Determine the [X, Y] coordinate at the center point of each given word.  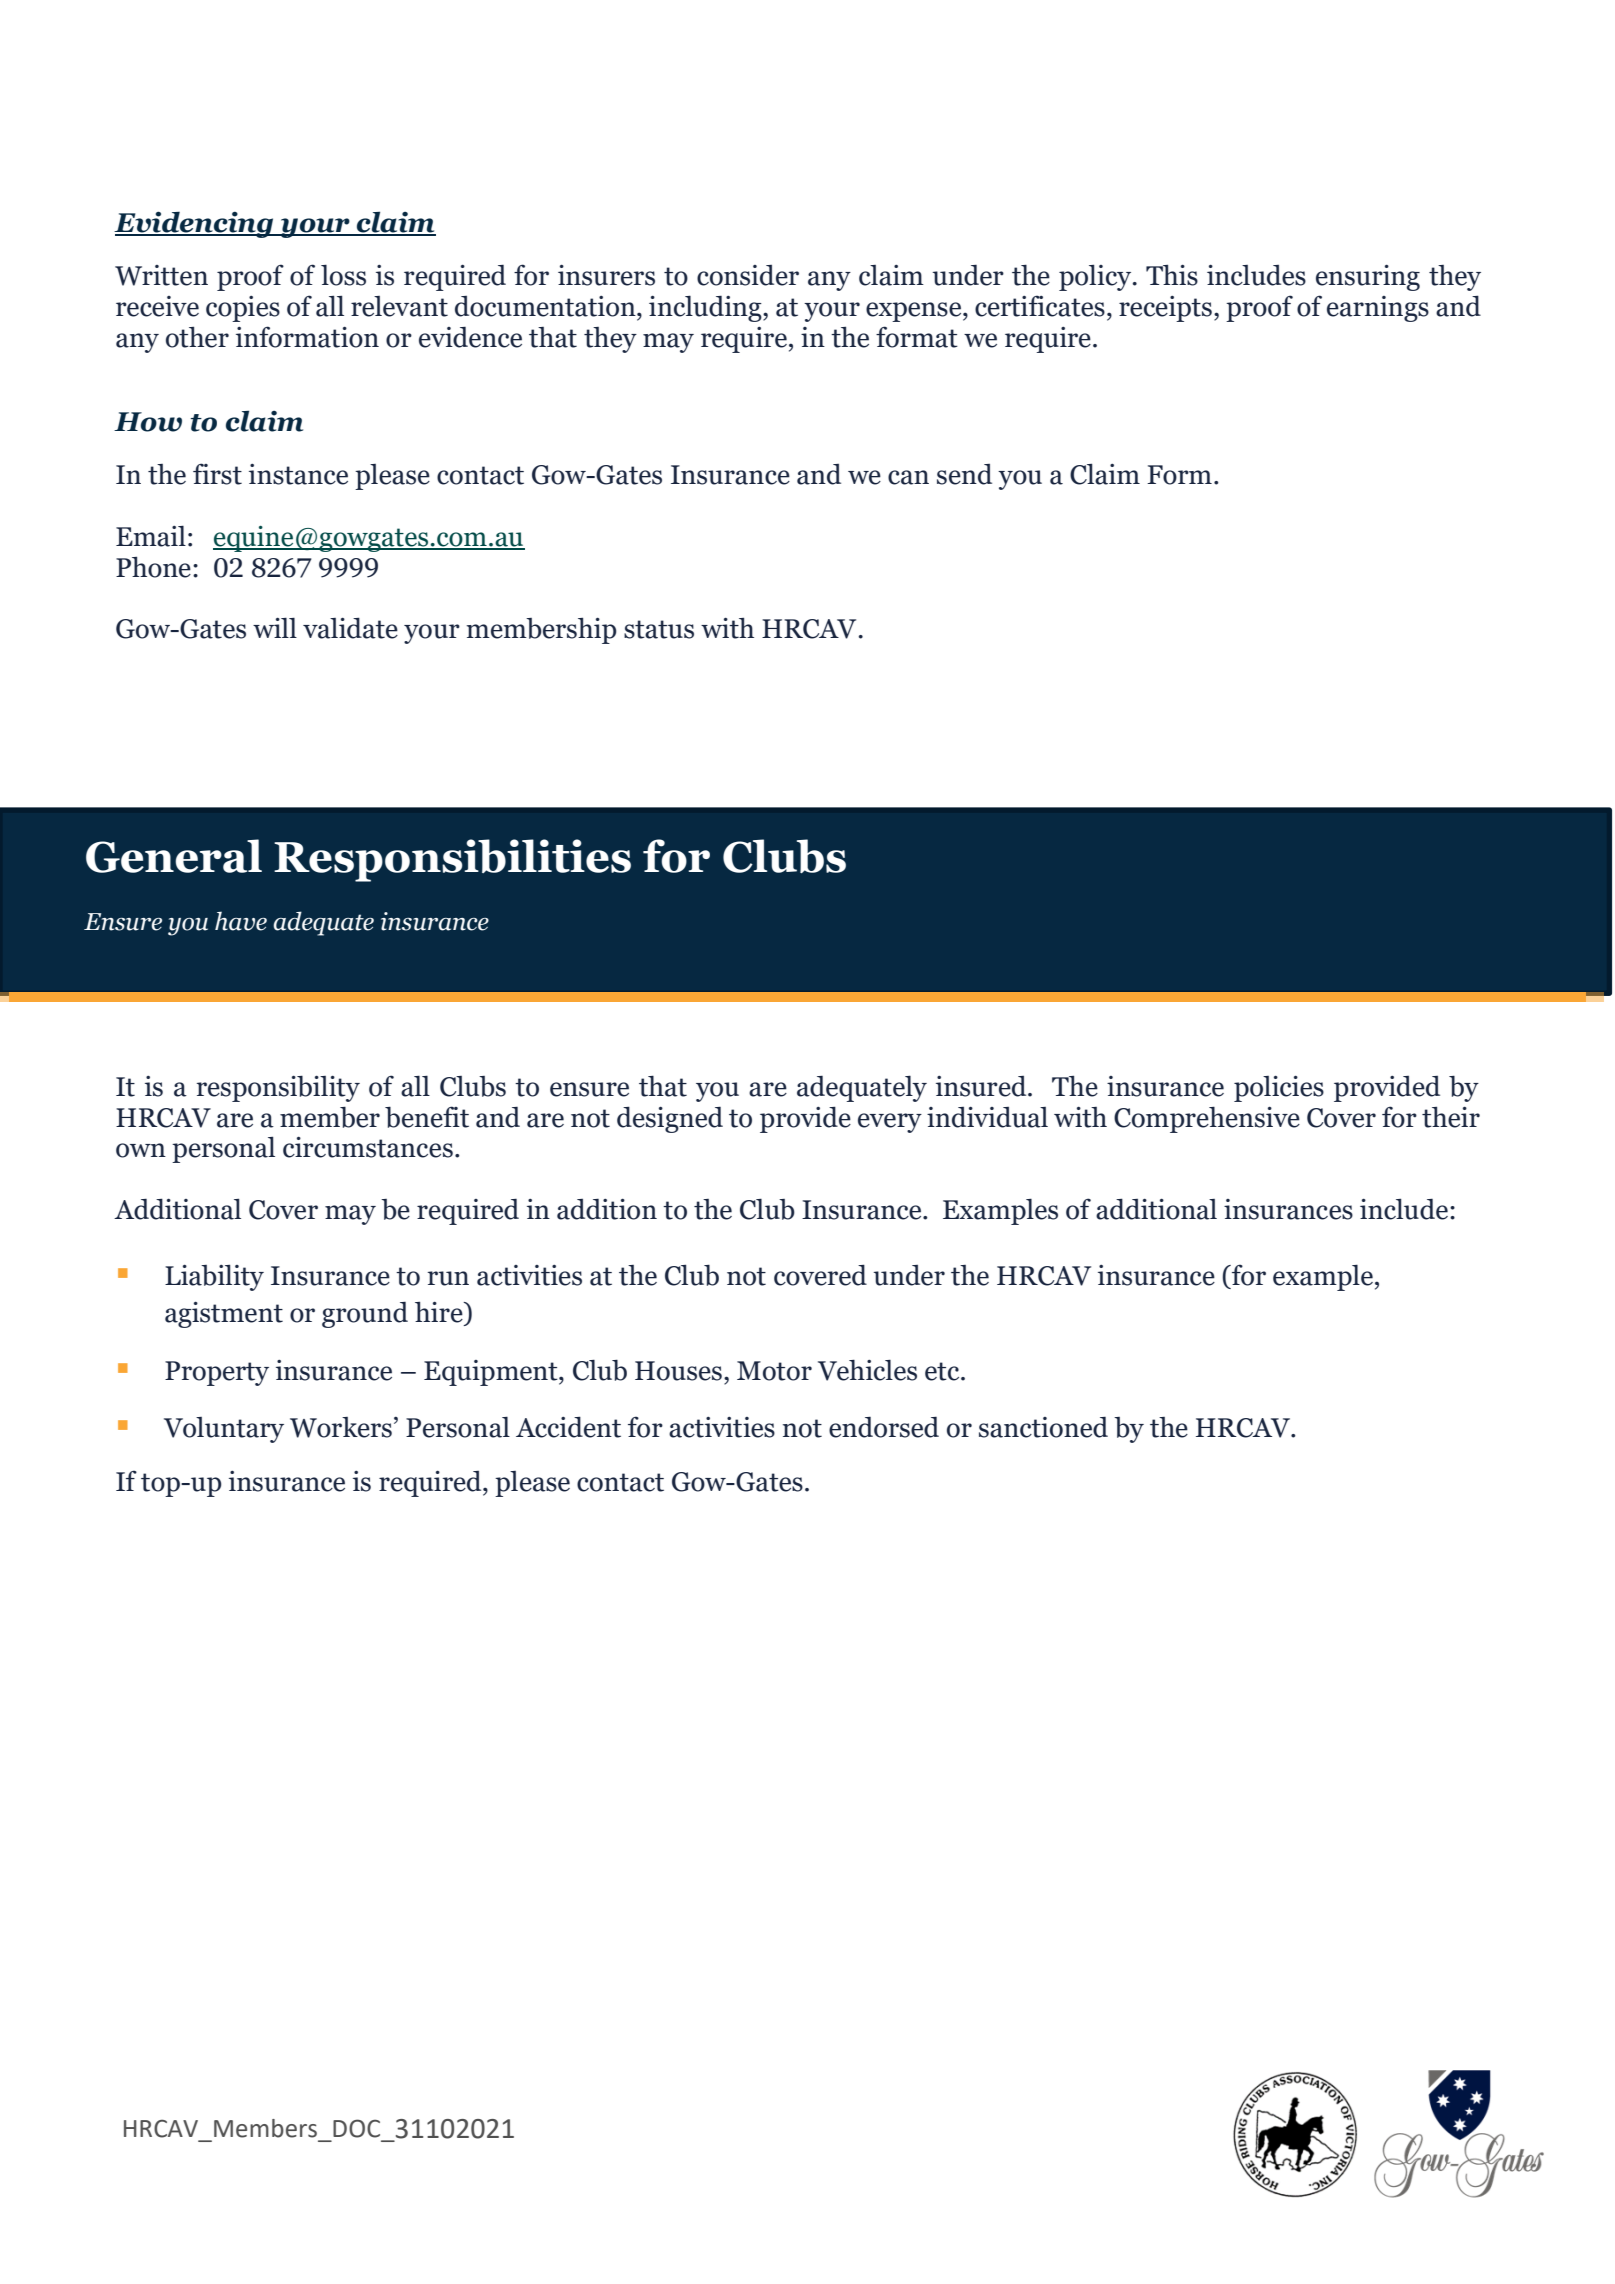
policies [1279, 1089]
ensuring [1368, 278]
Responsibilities [452, 860]
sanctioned [1043, 1427]
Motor [774, 1371]
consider [748, 275]
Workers [341, 1427]
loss [343, 275]
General [174, 856]
